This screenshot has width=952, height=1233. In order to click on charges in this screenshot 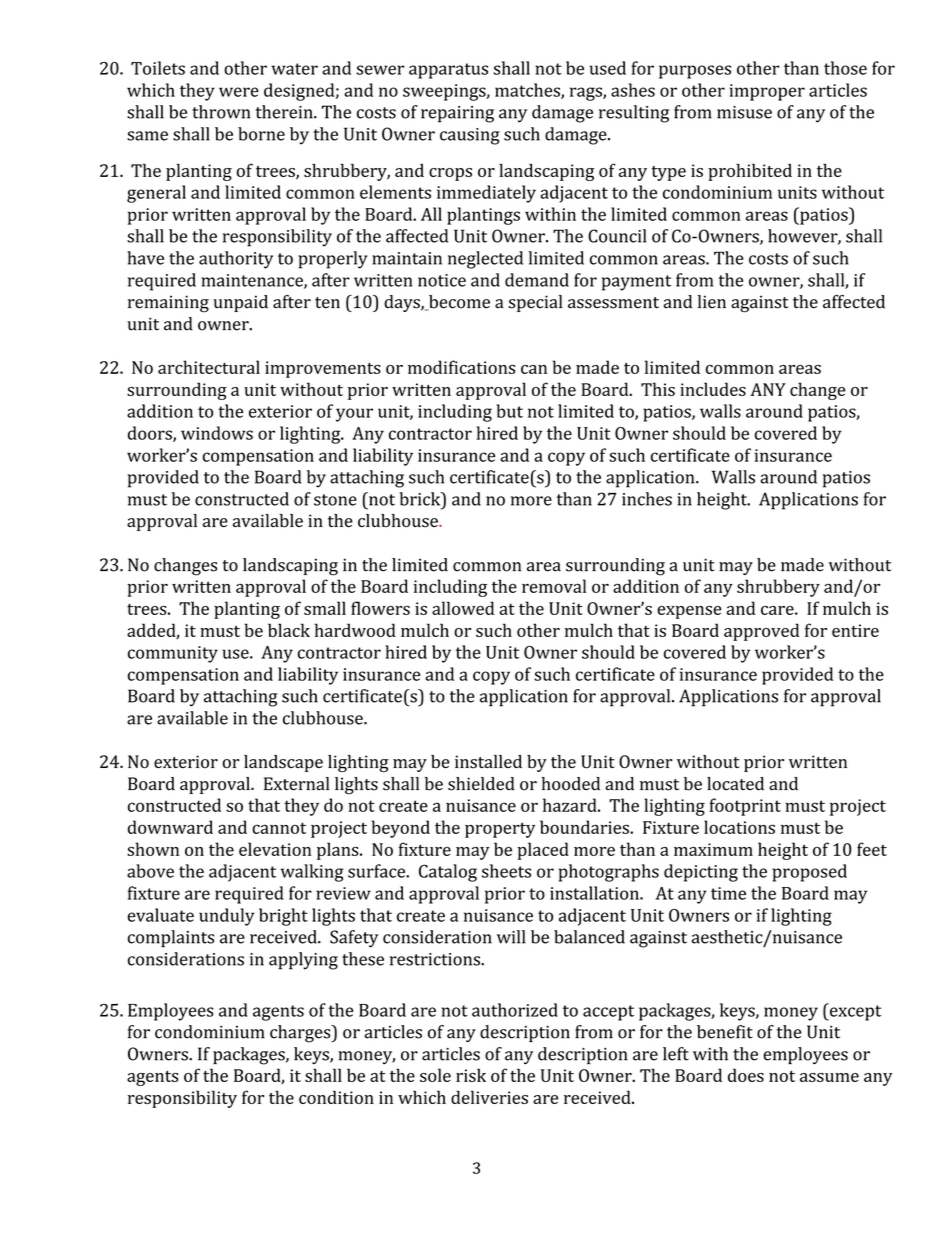, I will do `click(301, 1034)`.
